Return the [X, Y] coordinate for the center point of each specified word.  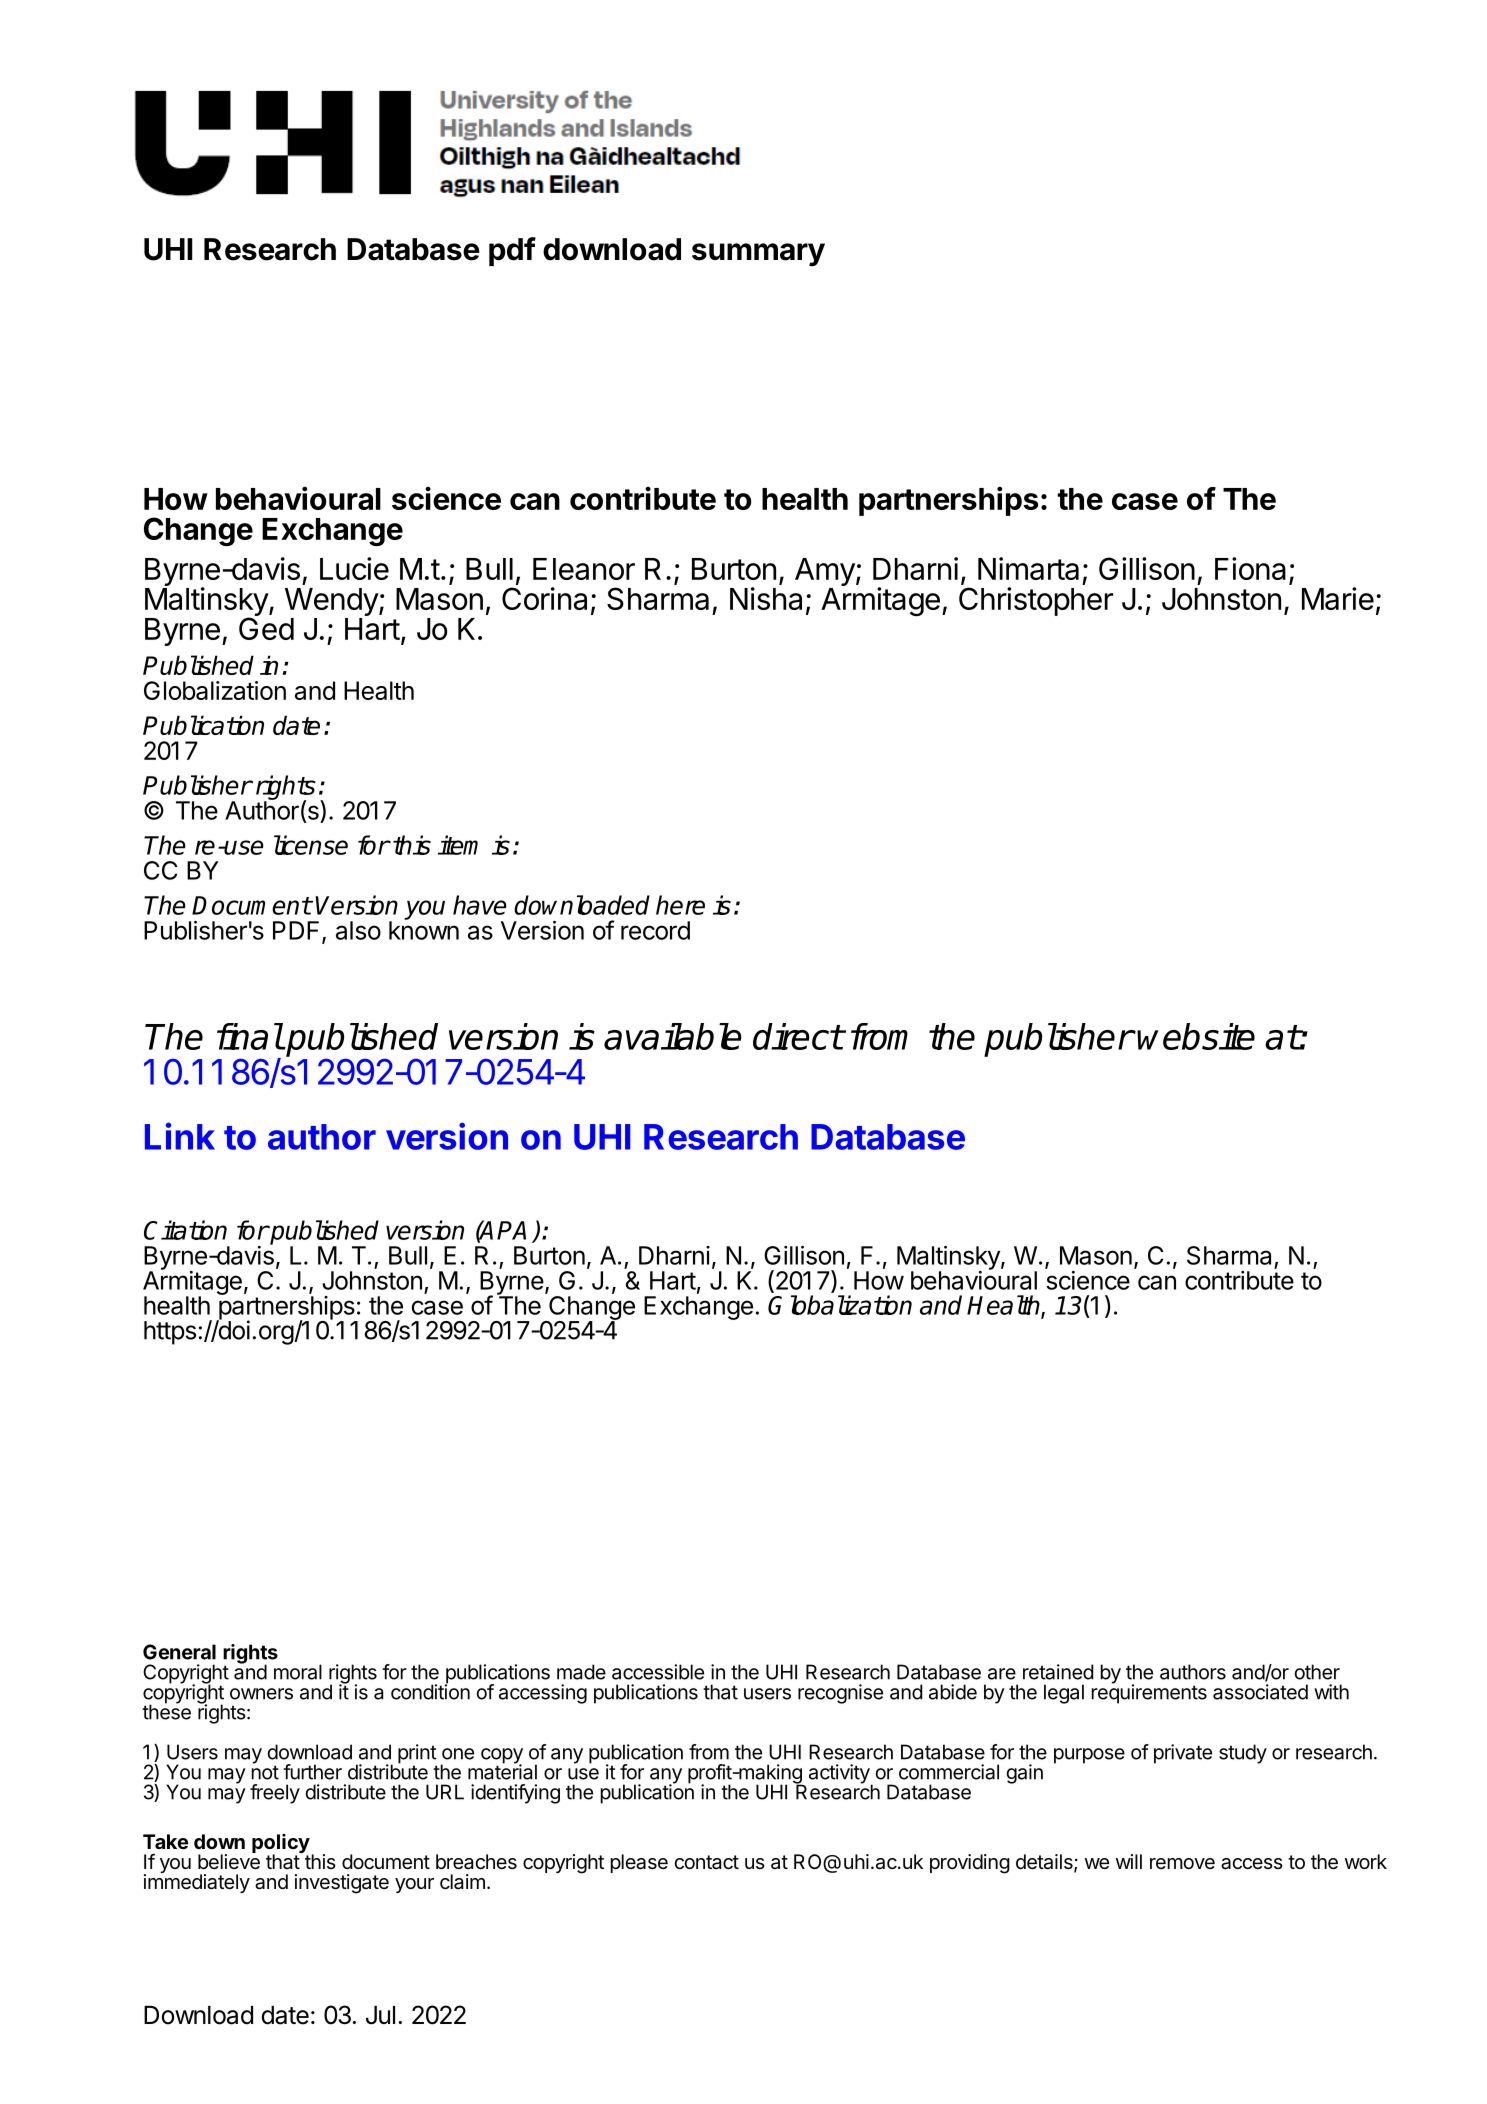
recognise [840, 1694]
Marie [1338, 598]
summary [758, 254]
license [311, 845]
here [680, 905]
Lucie [354, 568]
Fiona [1250, 568]
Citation [185, 1230]
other [1317, 1672]
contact [706, 1862]
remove [1182, 1863]
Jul [380, 2015]
